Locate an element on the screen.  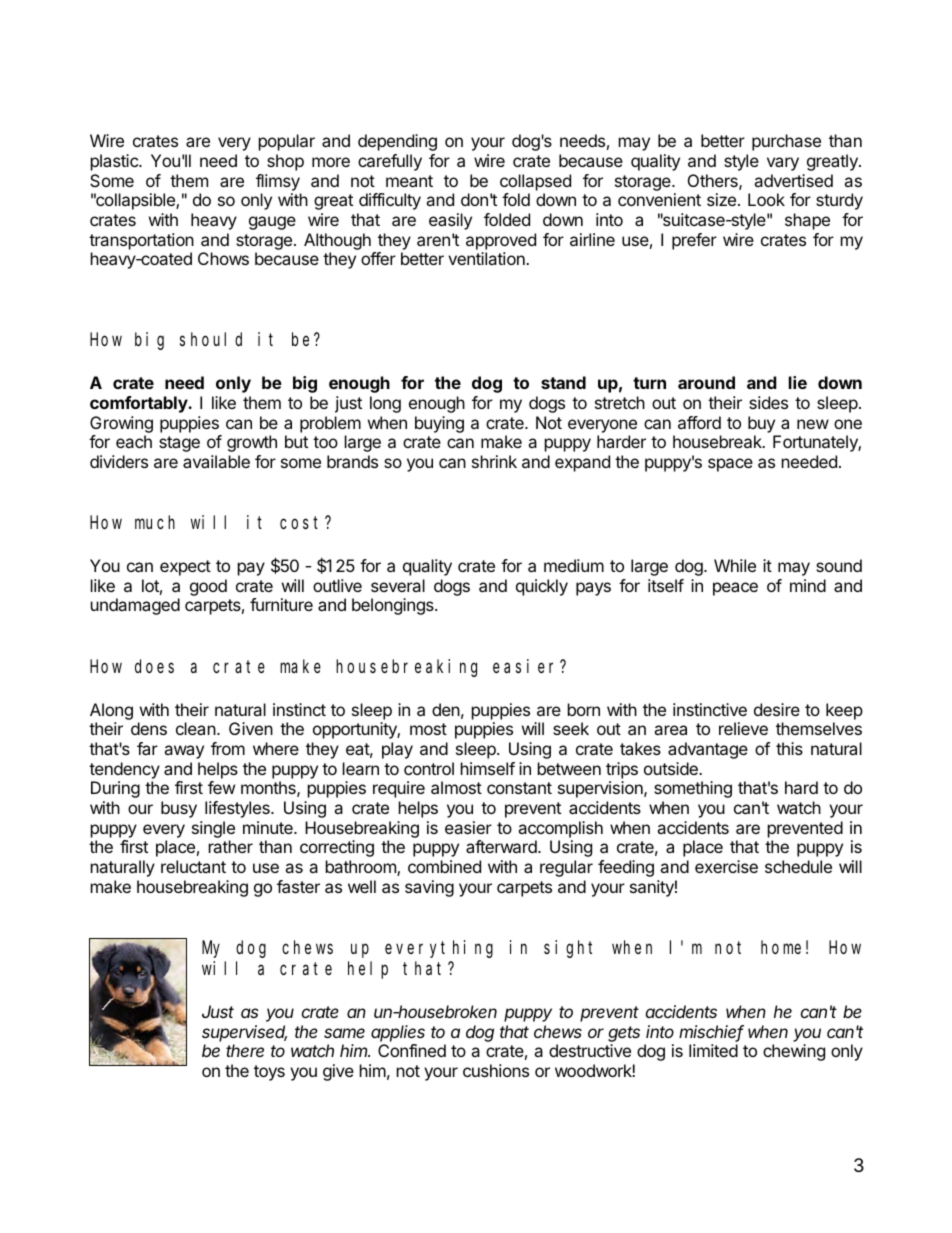
there is located at coordinates (245, 1050).
